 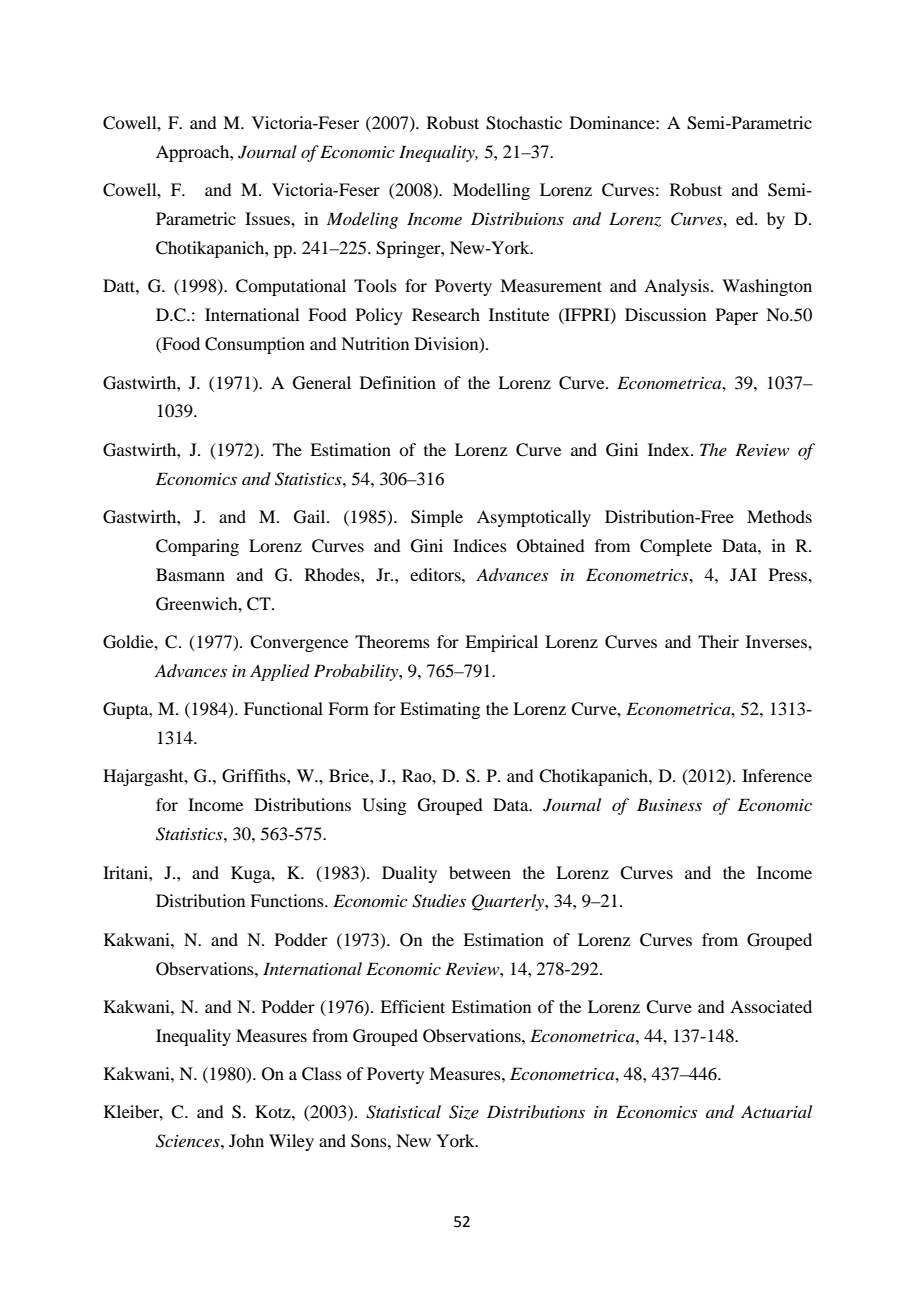 I want to click on Size, so click(x=464, y=1112).
